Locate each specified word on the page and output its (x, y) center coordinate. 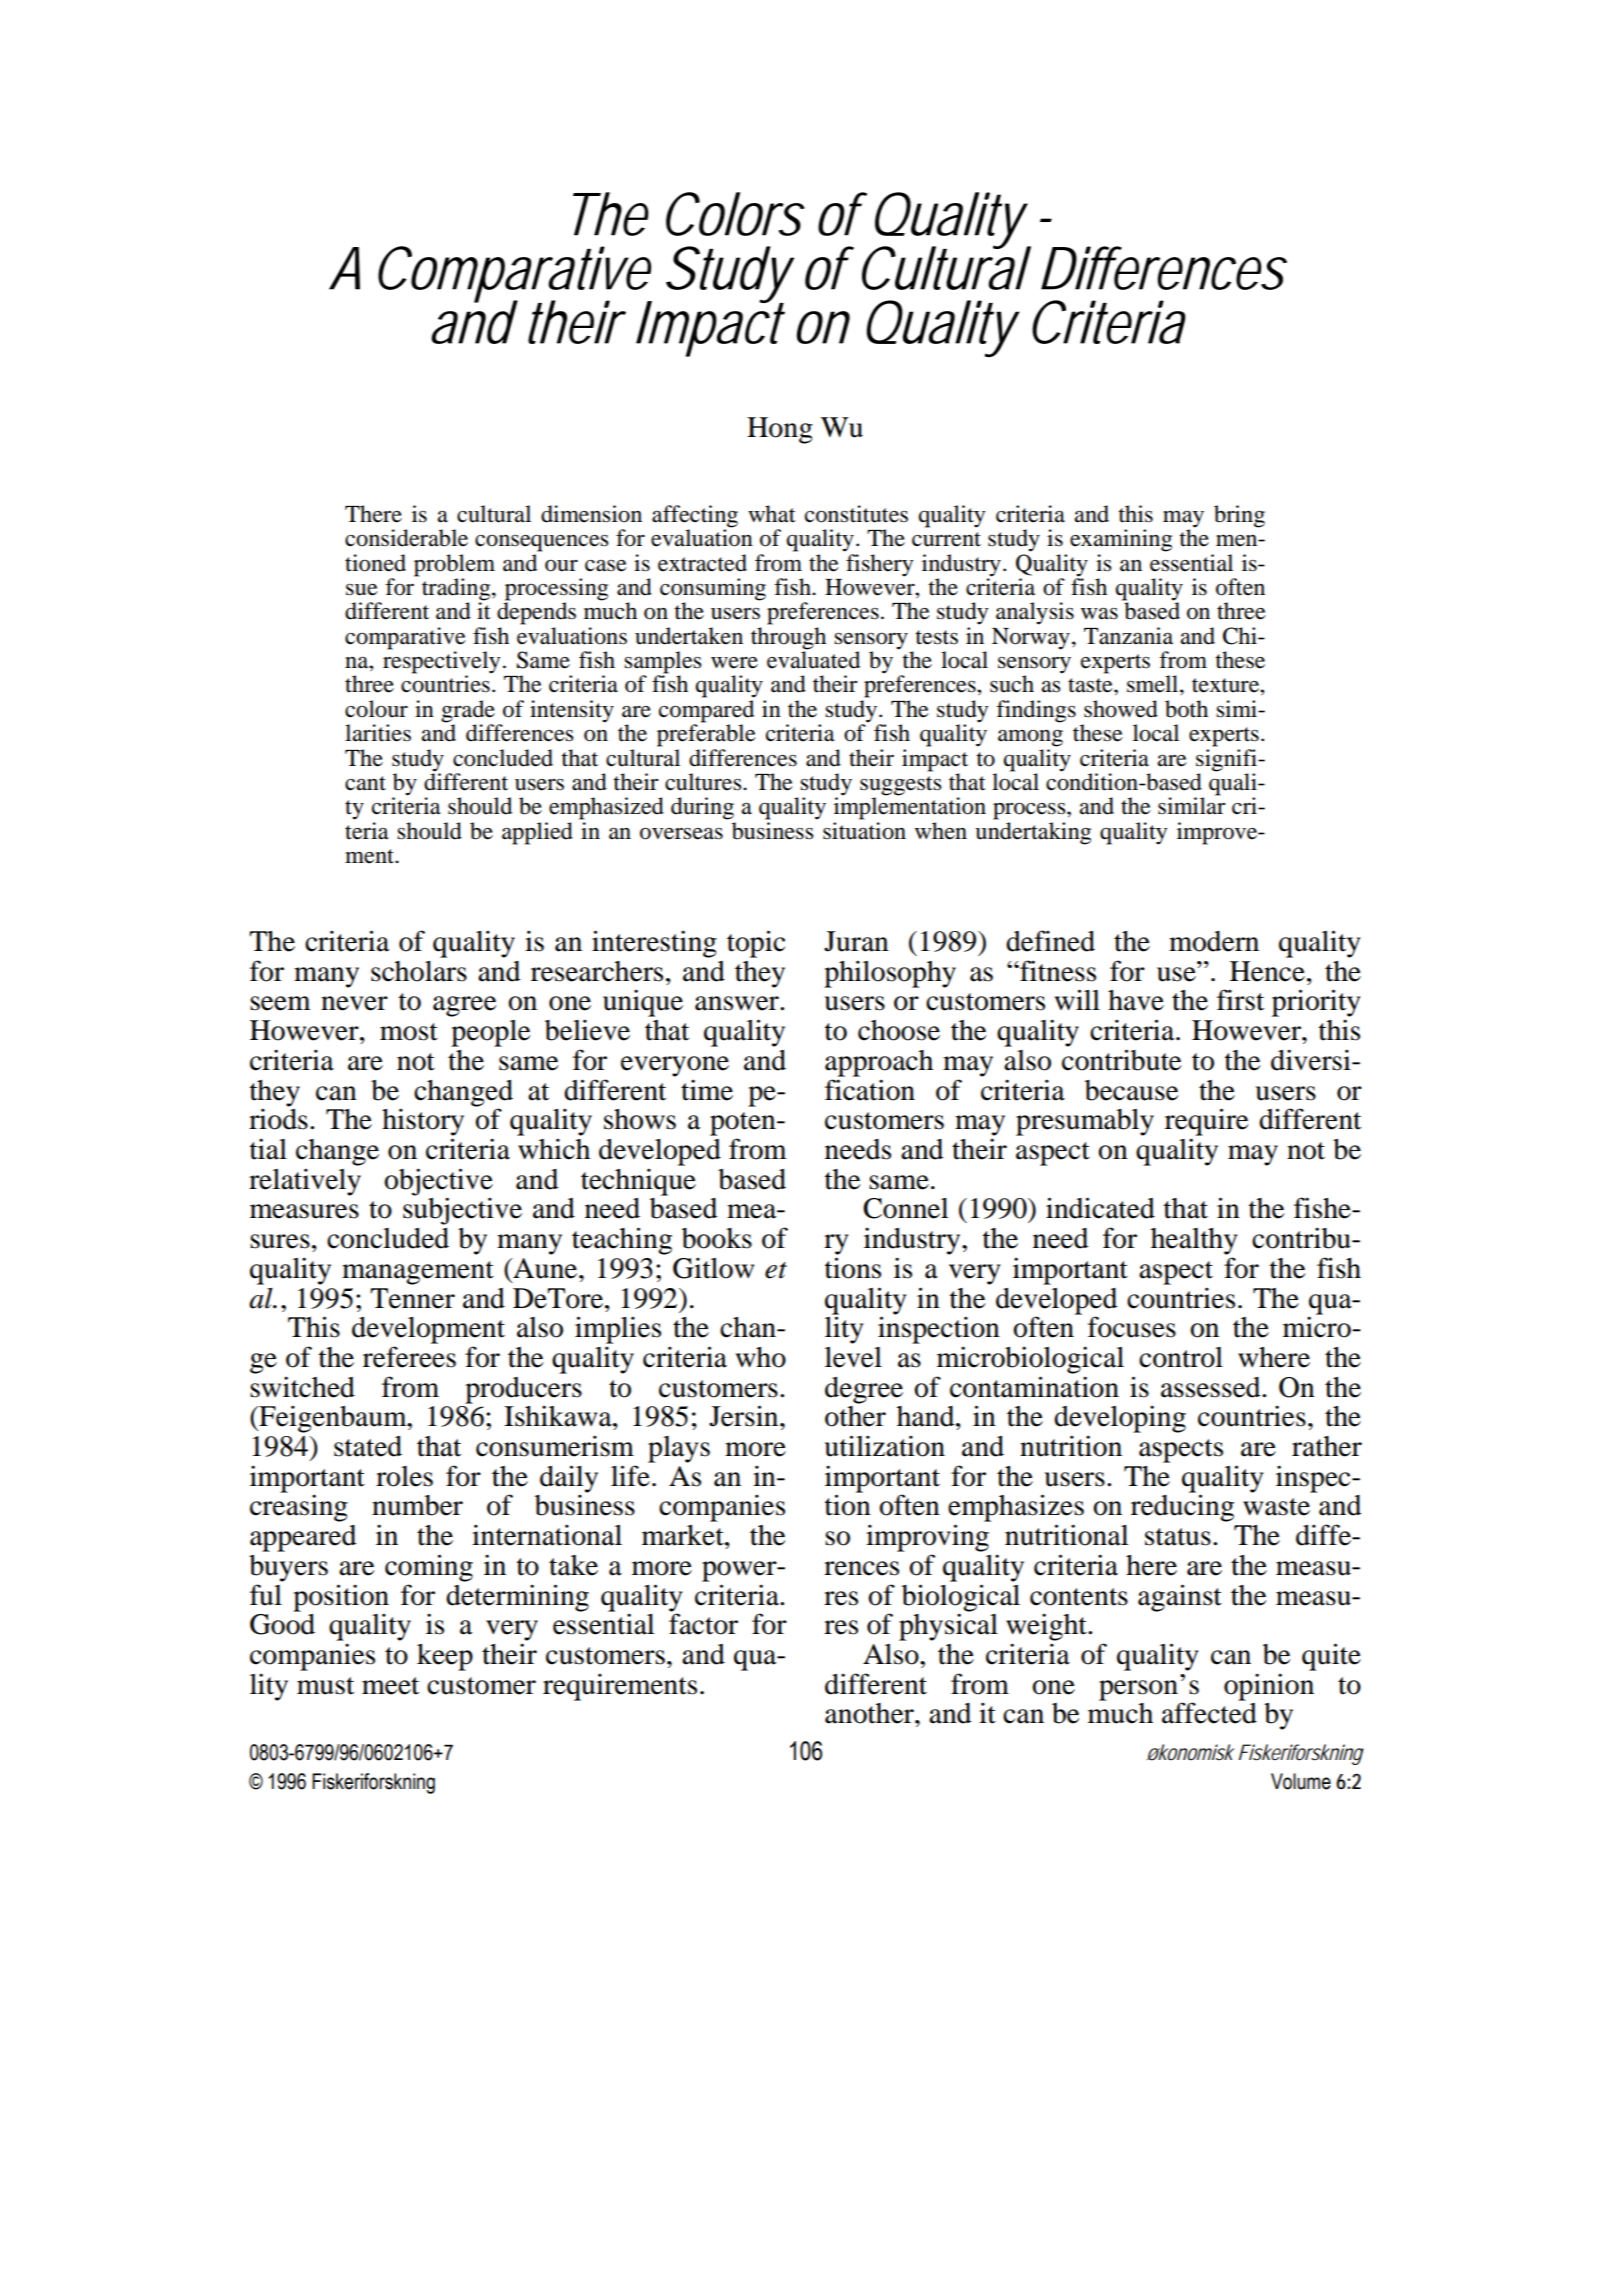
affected (1209, 1713)
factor (703, 1624)
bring (1239, 516)
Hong (780, 430)
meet (390, 1686)
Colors (735, 214)
